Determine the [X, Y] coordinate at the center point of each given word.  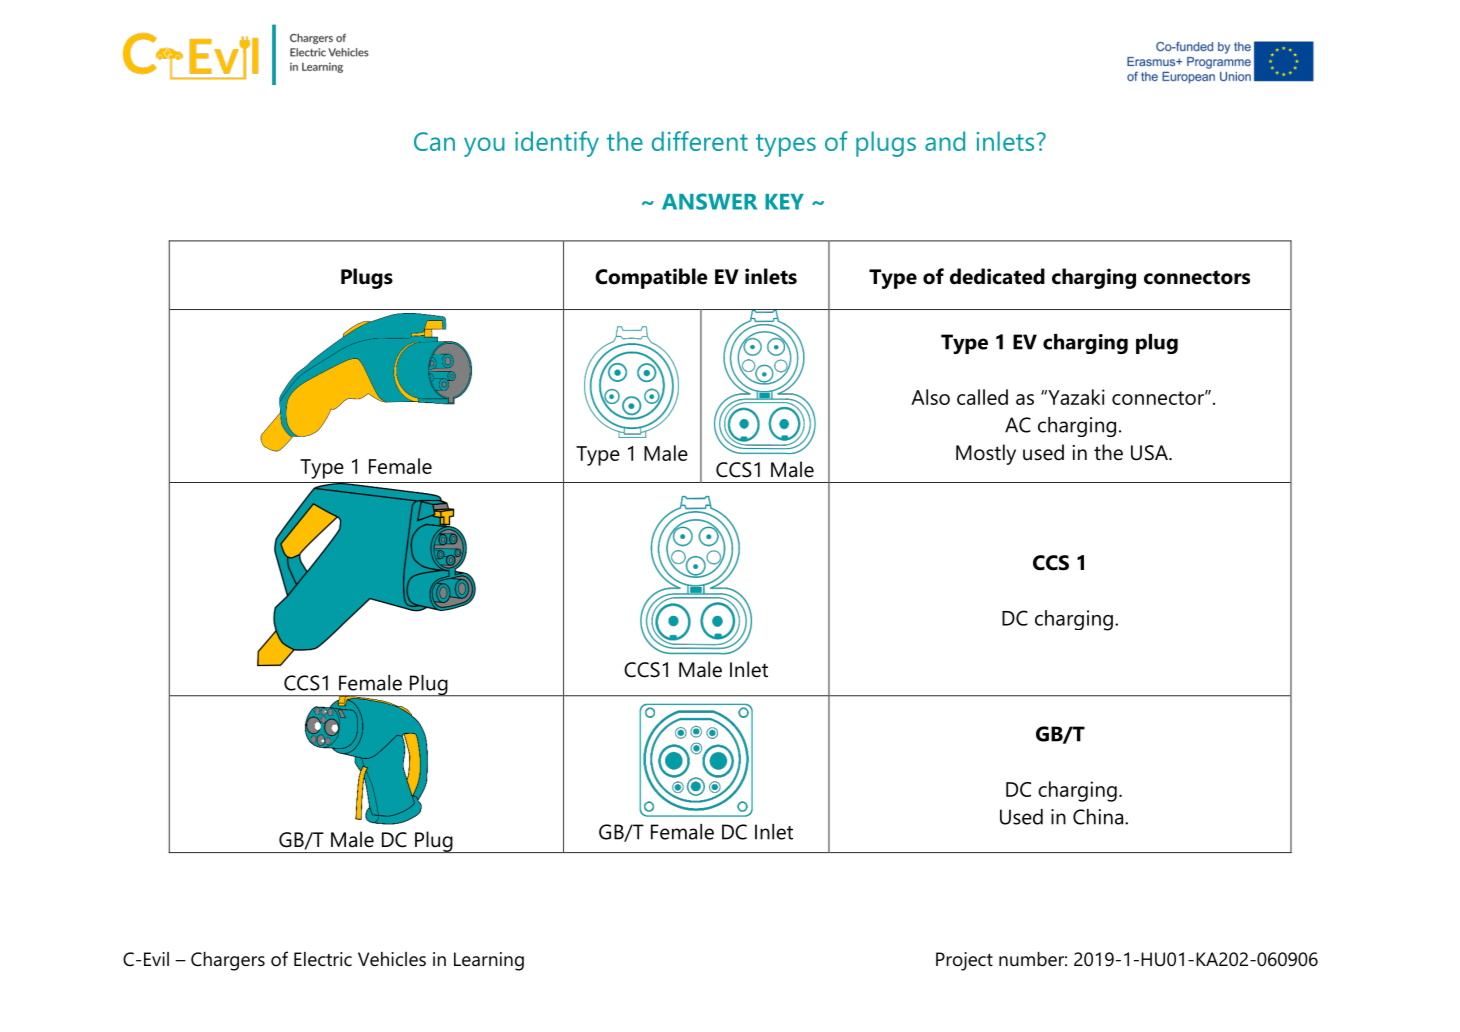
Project [964, 961]
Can [434, 141]
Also [930, 397]
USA [1151, 453]
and [945, 141]
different [700, 141]
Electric [323, 959]
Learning [489, 961]
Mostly [986, 454]
